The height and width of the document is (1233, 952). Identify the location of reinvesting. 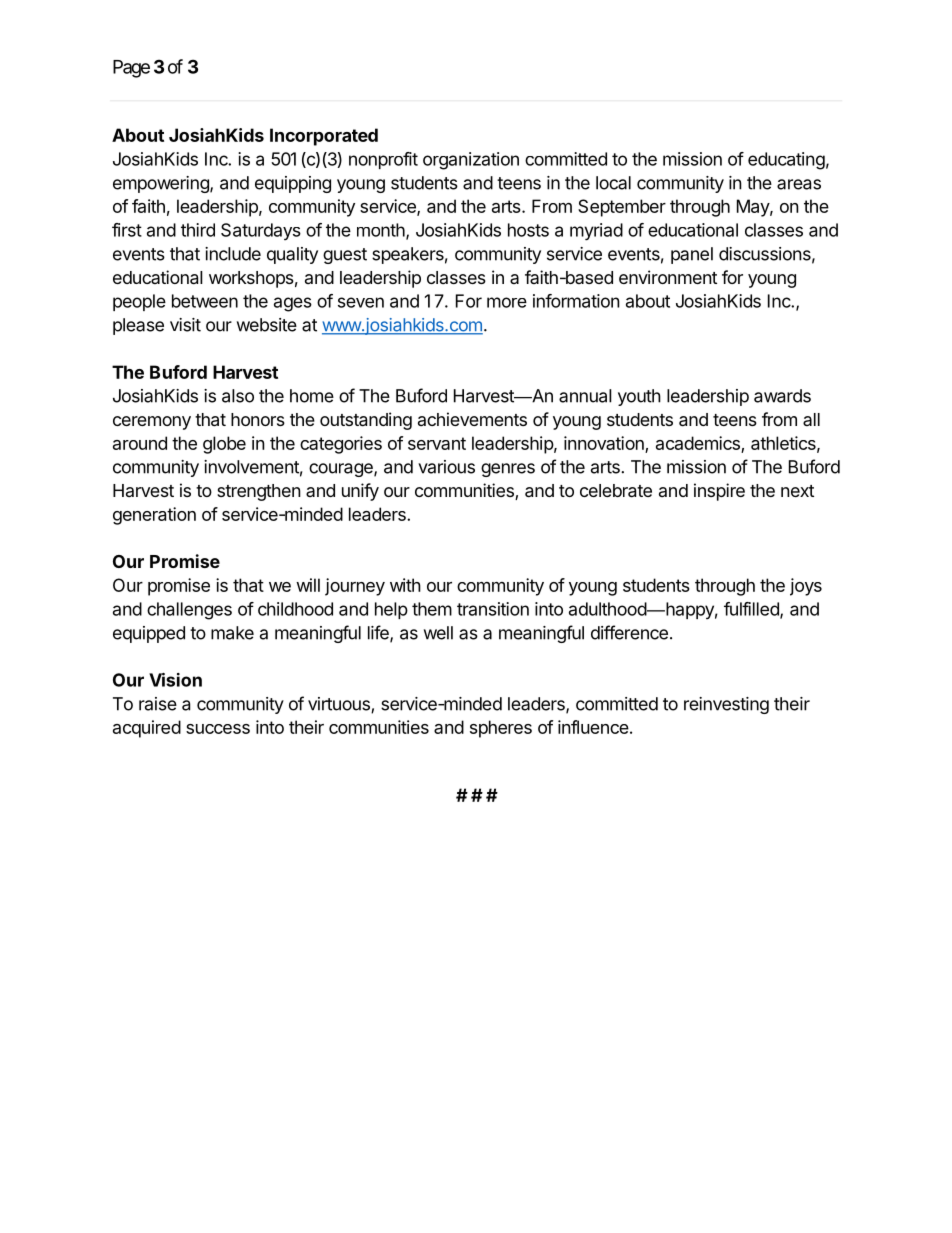
(726, 705).
